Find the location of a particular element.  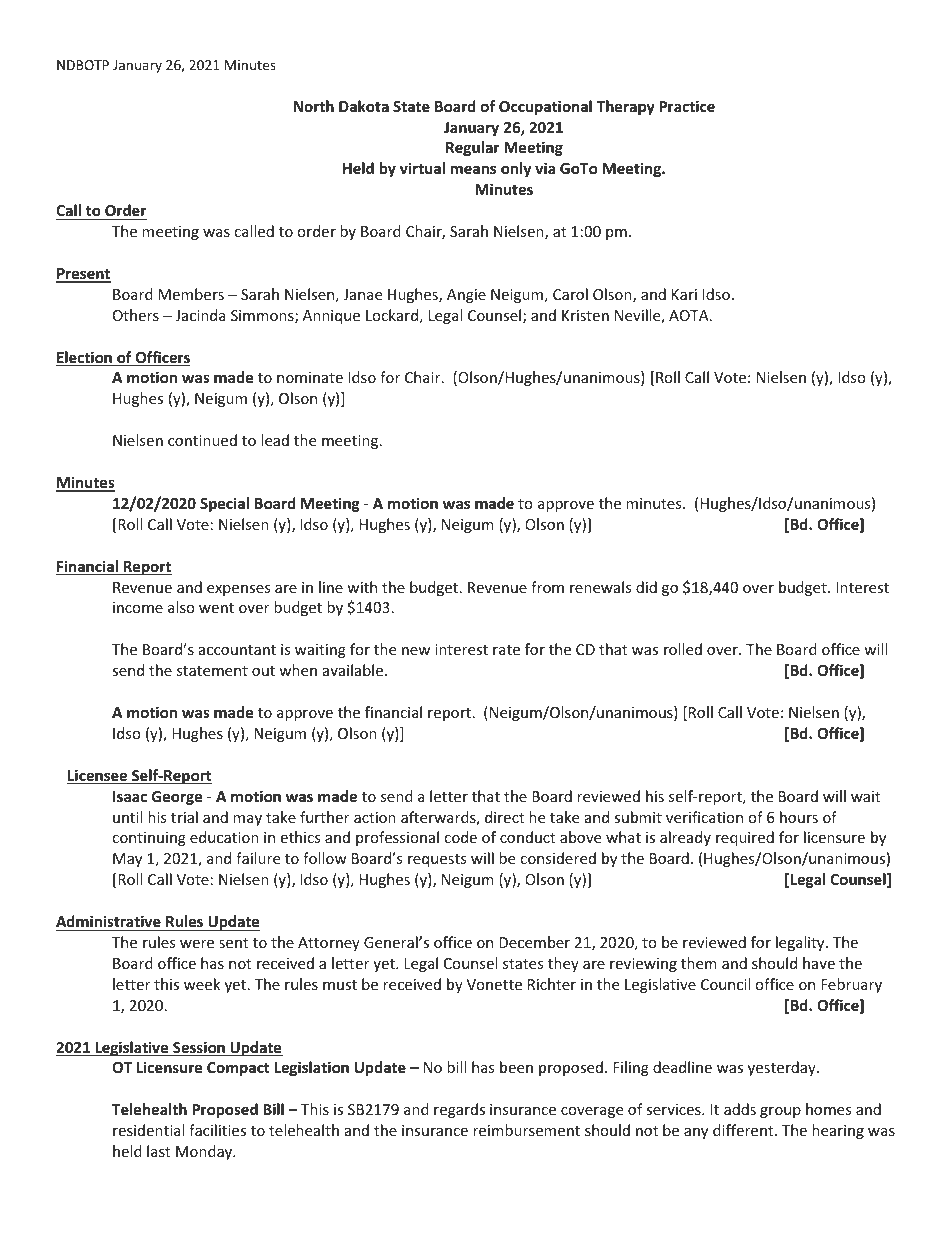

continued is located at coordinates (202, 440).
